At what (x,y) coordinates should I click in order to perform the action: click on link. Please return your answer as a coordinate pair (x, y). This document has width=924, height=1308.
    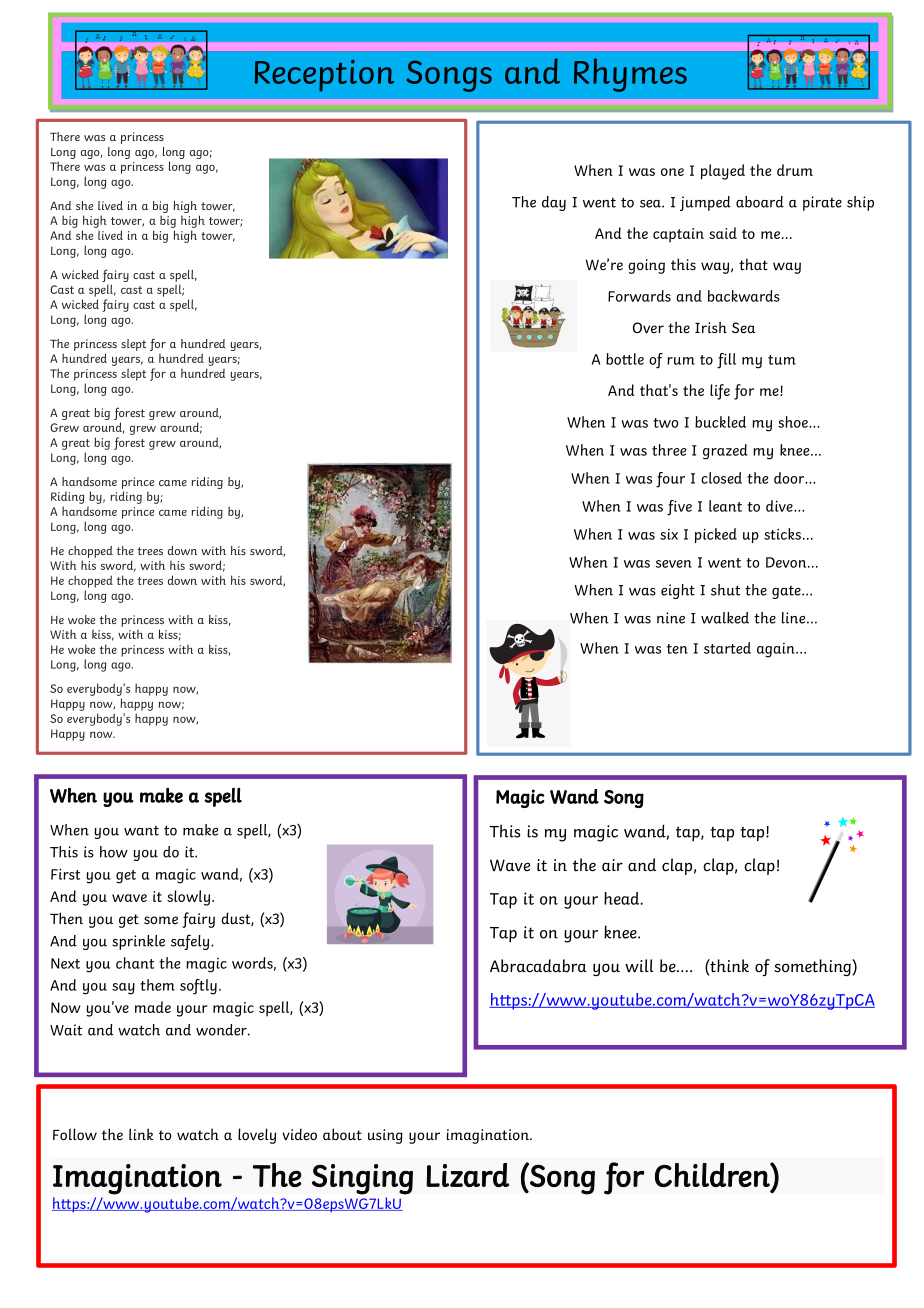
    Looking at the image, I should click on (141, 1134).
